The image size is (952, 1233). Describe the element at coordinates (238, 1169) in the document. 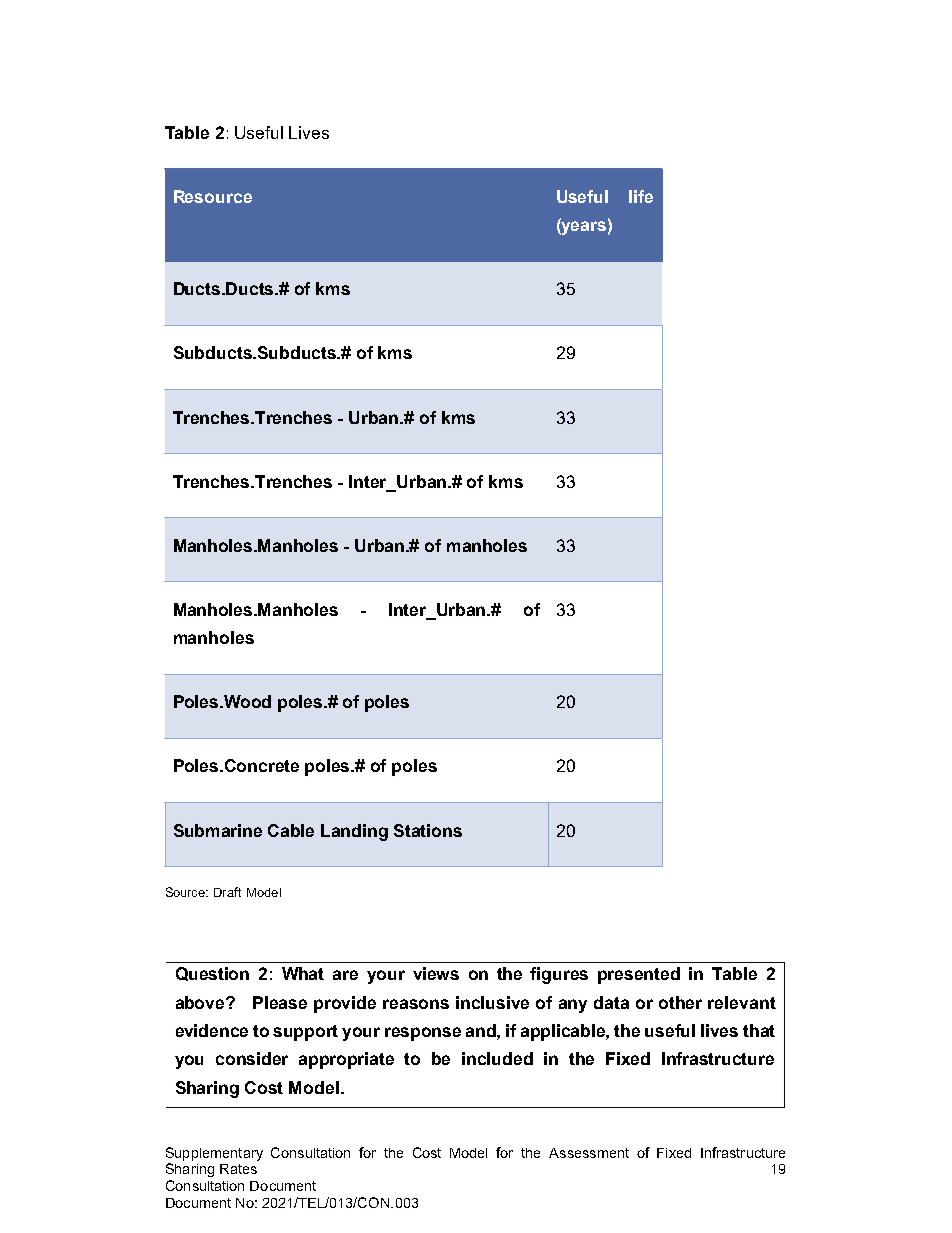

I see `Rates` at that location.
